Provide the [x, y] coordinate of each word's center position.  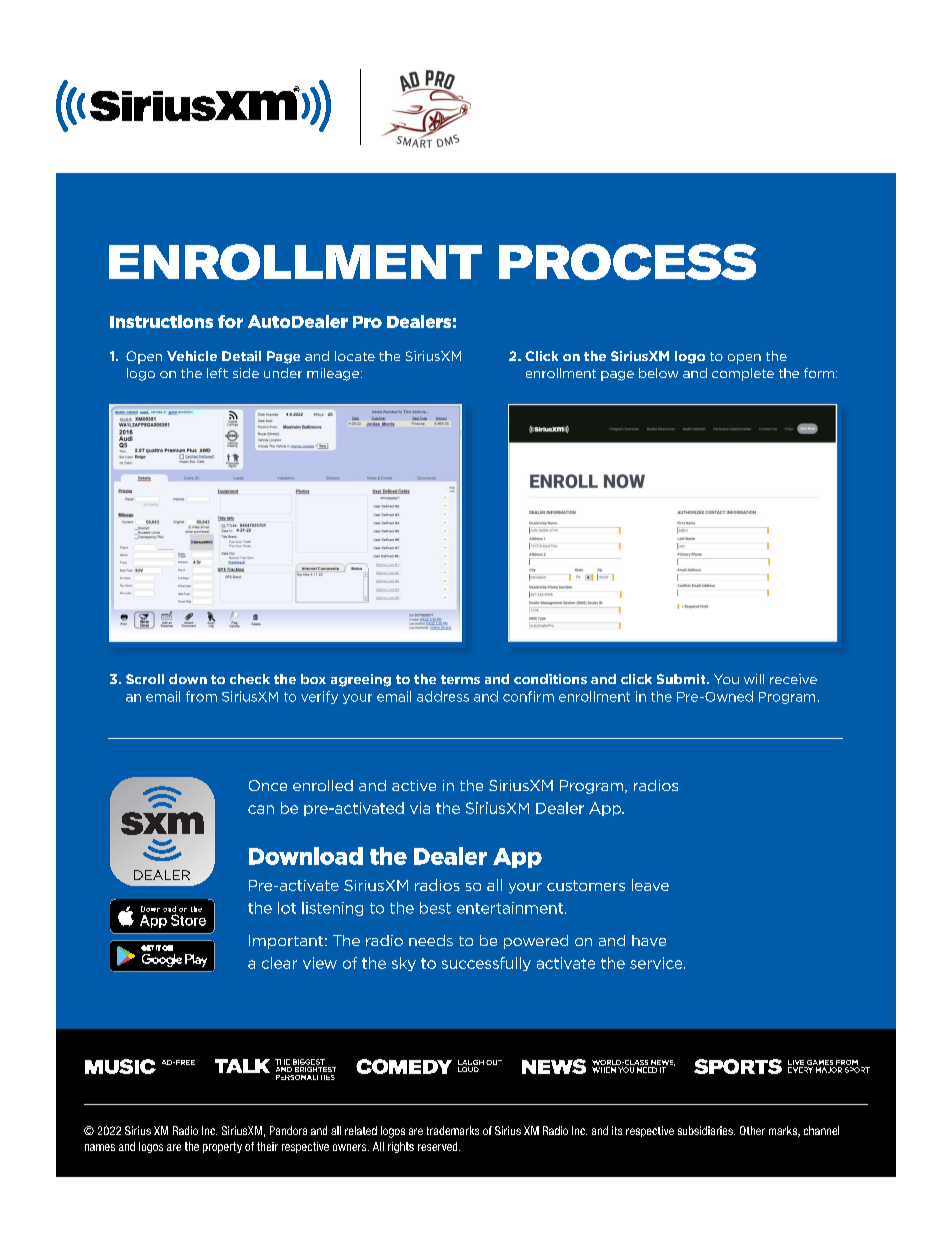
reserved [439, 1146]
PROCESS [627, 262]
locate [355, 356]
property [222, 1147]
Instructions [161, 321]
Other [752, 1130]
